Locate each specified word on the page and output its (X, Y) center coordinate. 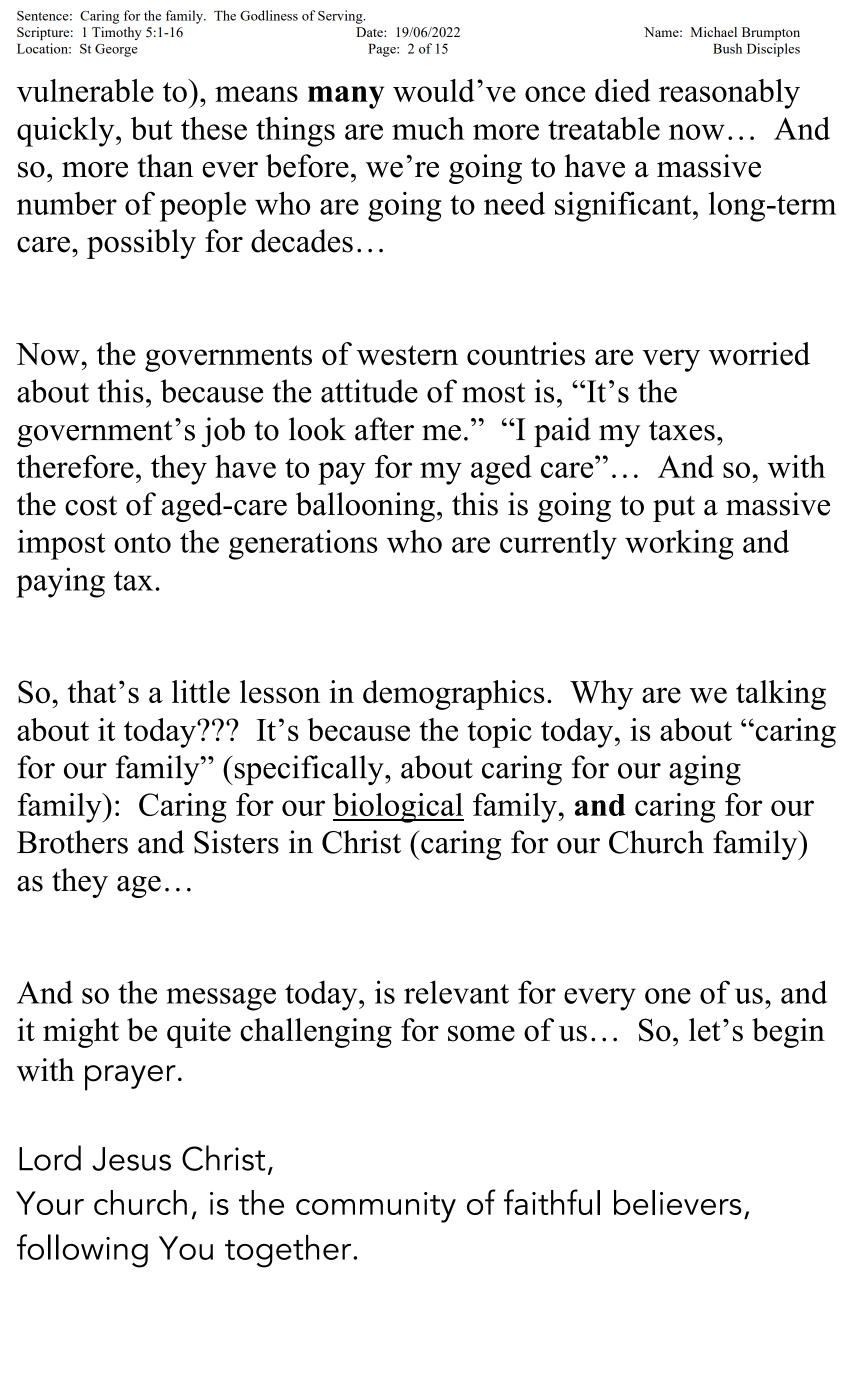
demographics (453, 695)
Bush (727, 48)
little (201, 692)
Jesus (131, 1159)
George (116, 50)
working (679, 545)
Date (370, 32)
